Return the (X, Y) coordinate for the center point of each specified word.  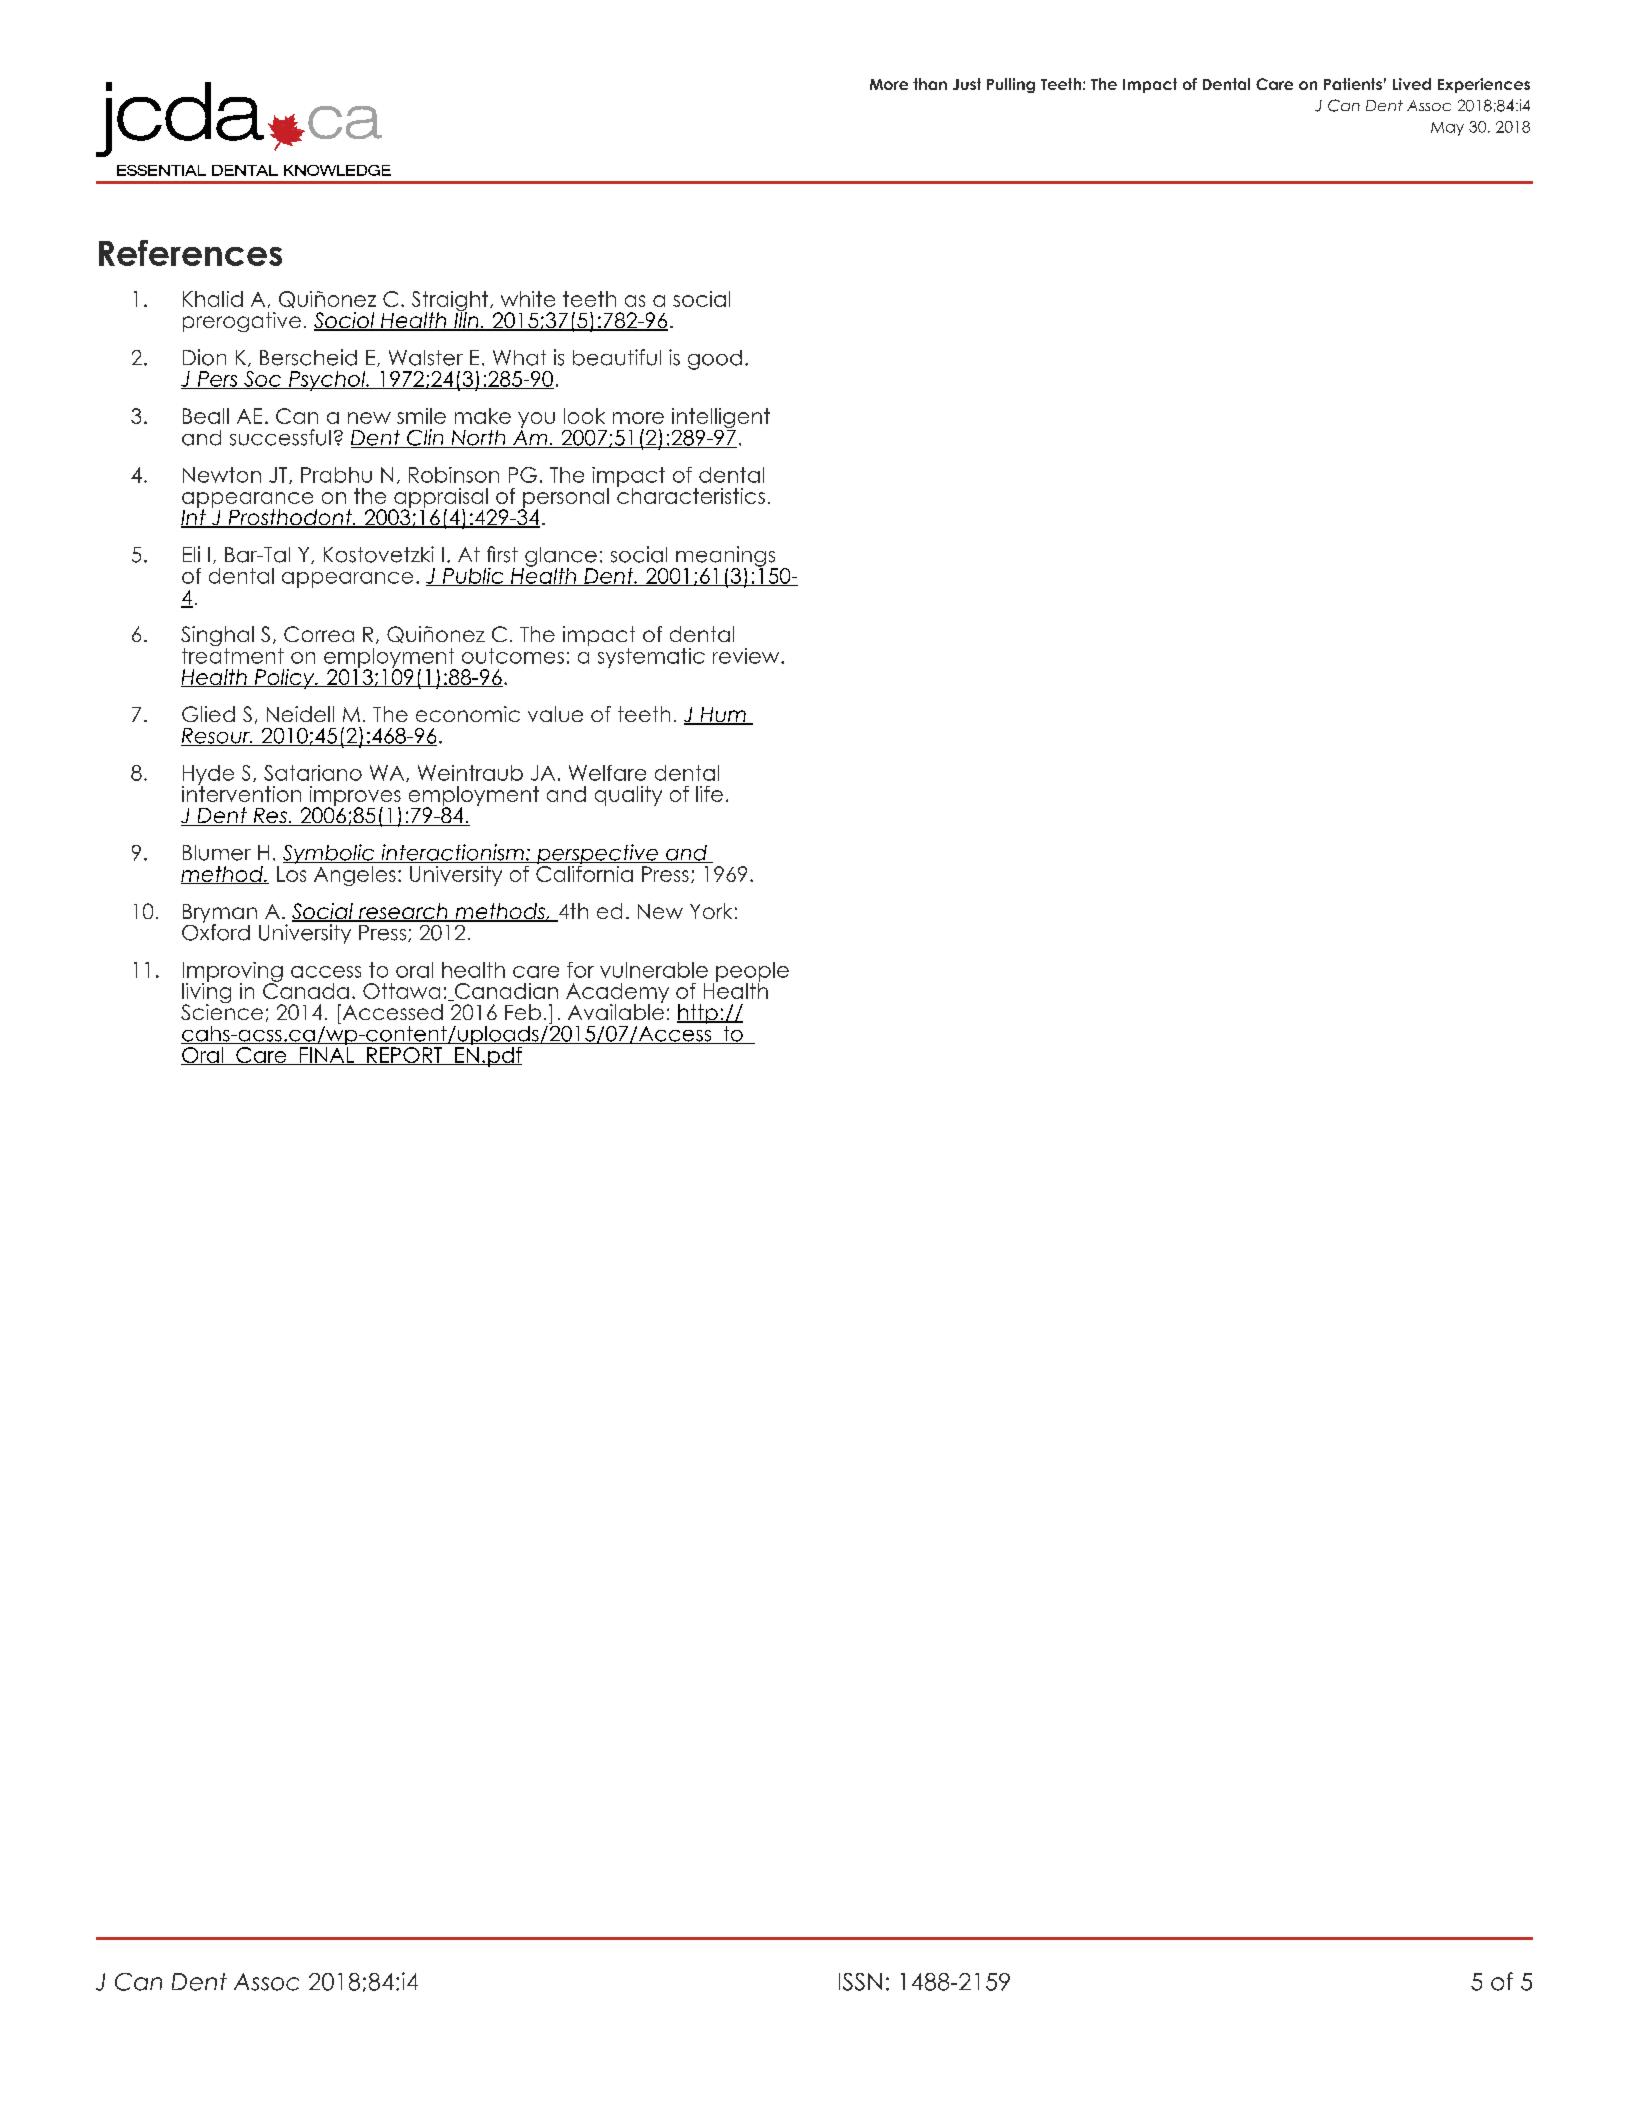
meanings (725, 557)
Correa (319, 634)
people (752, 973)
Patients (1353, 84)
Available (616, 1011)
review (747, 656)
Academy (617, 994)
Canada (306, 990)
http (698, 1014)
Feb (523, 1012)
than (930, 84)
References (190, 253)
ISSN (860, 1982)
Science (222, 1011)
